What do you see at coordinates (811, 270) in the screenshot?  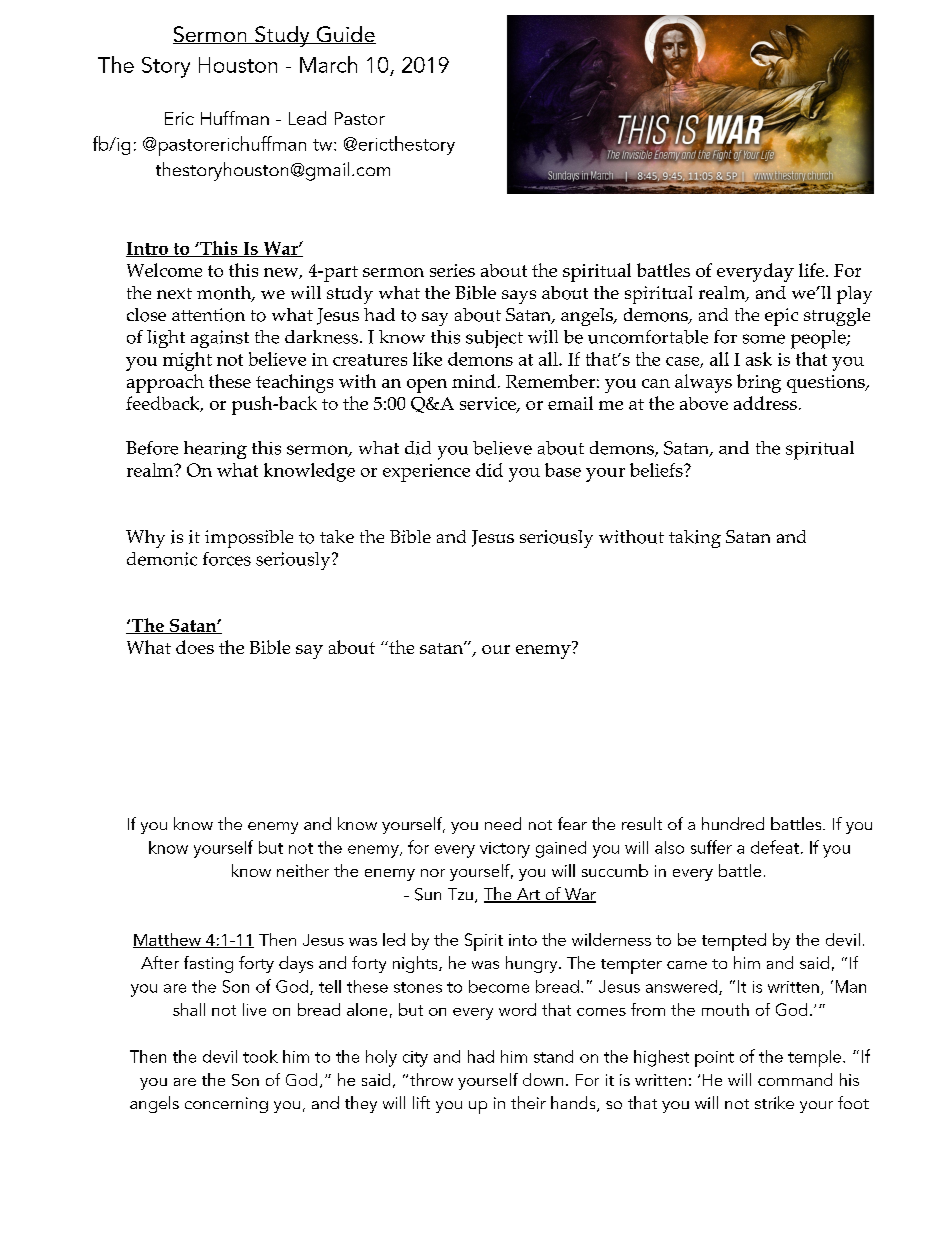 I see `life` at bounding box center [811, 270].
